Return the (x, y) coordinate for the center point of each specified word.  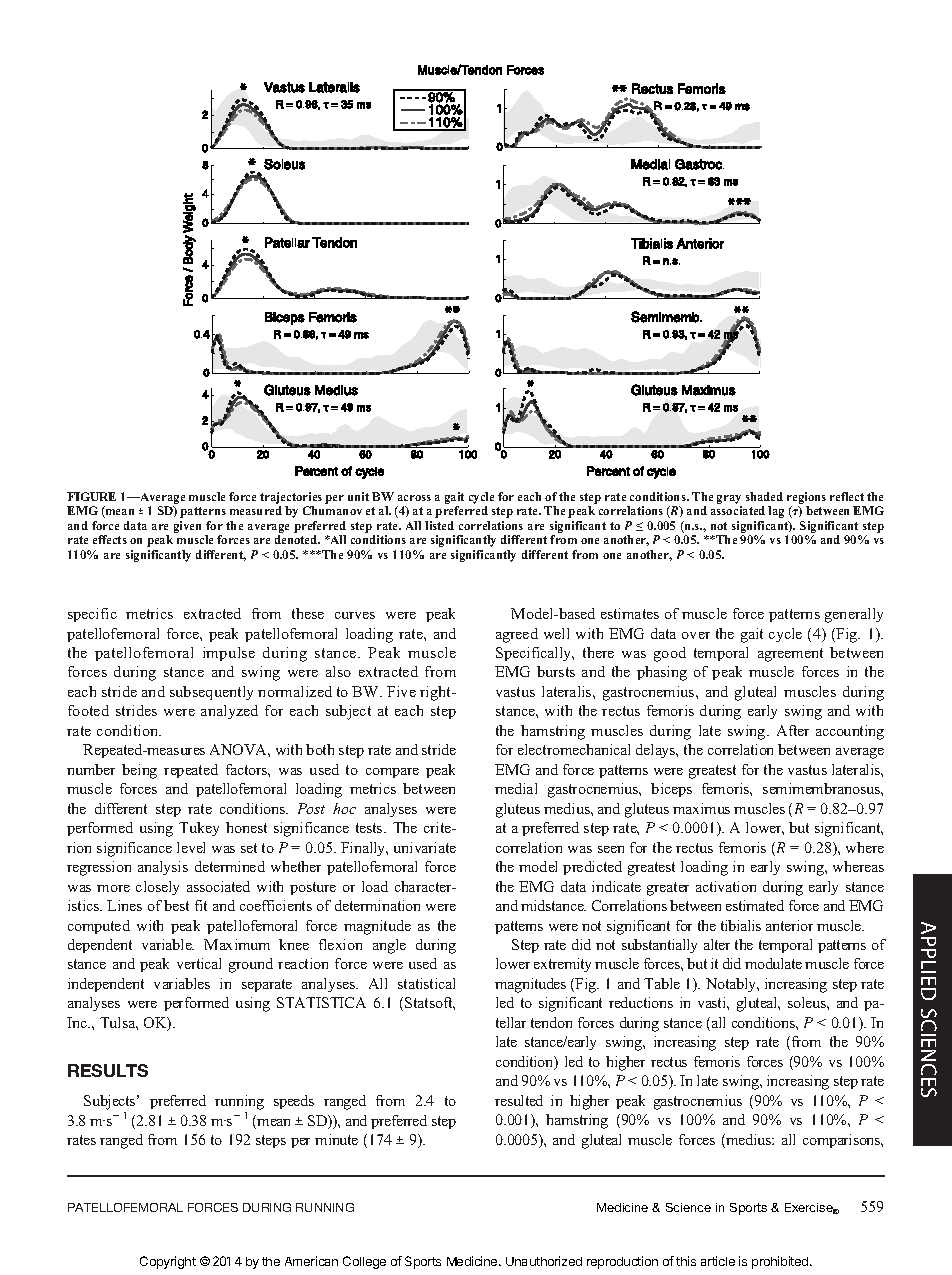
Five (401, 691)
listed (439, 525)
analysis (163, 868)
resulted (519, 1100)
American (311, 1261)
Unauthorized (544, 1261)
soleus (808, 1002)
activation (726, 886)
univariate (425, 847)
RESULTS (108, 1070)
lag (776, 512)
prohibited (781, 1262)
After (793, 730)
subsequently (211, 693)
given (187, 527)
